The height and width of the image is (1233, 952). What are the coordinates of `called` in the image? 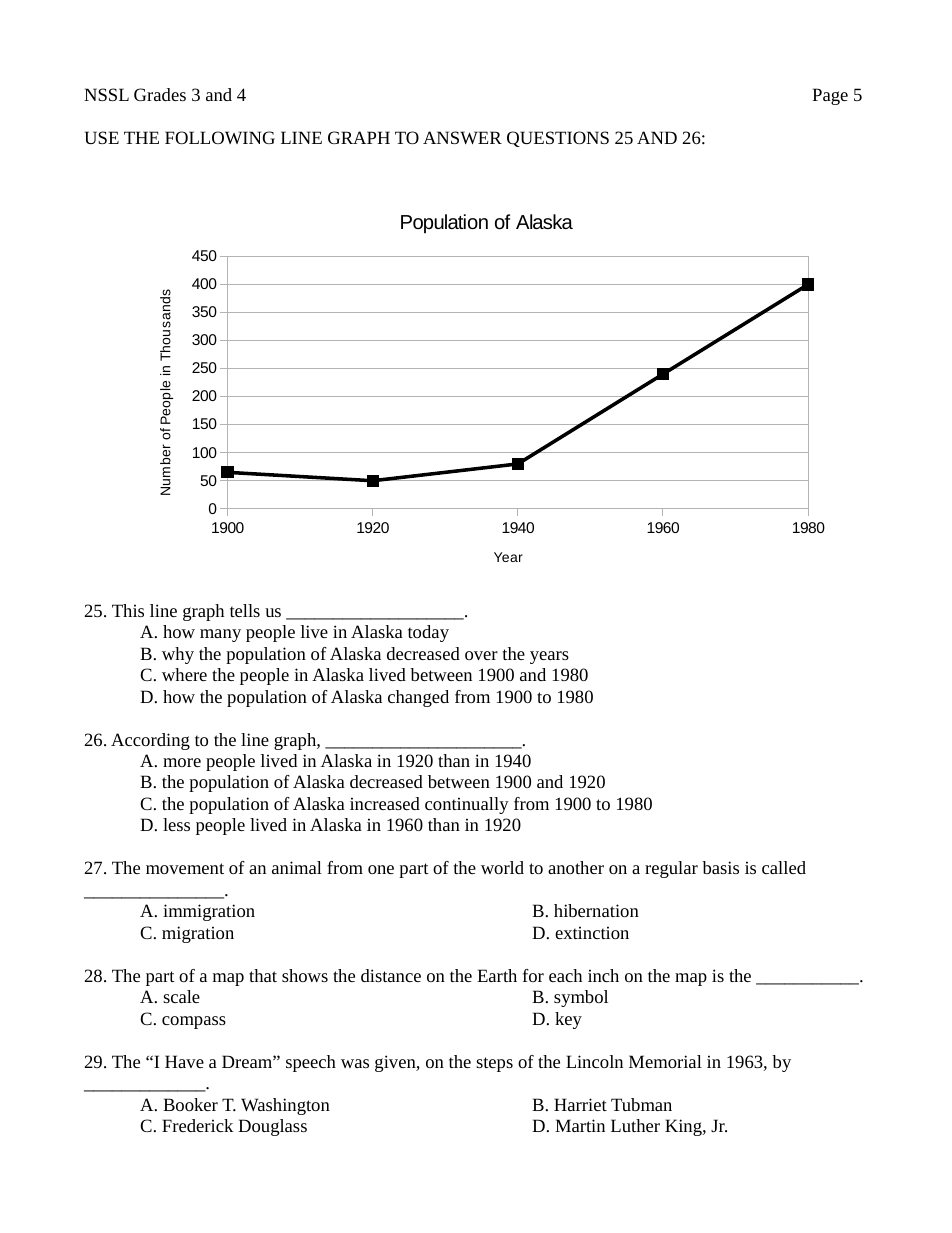 It's located at (784, 867).
